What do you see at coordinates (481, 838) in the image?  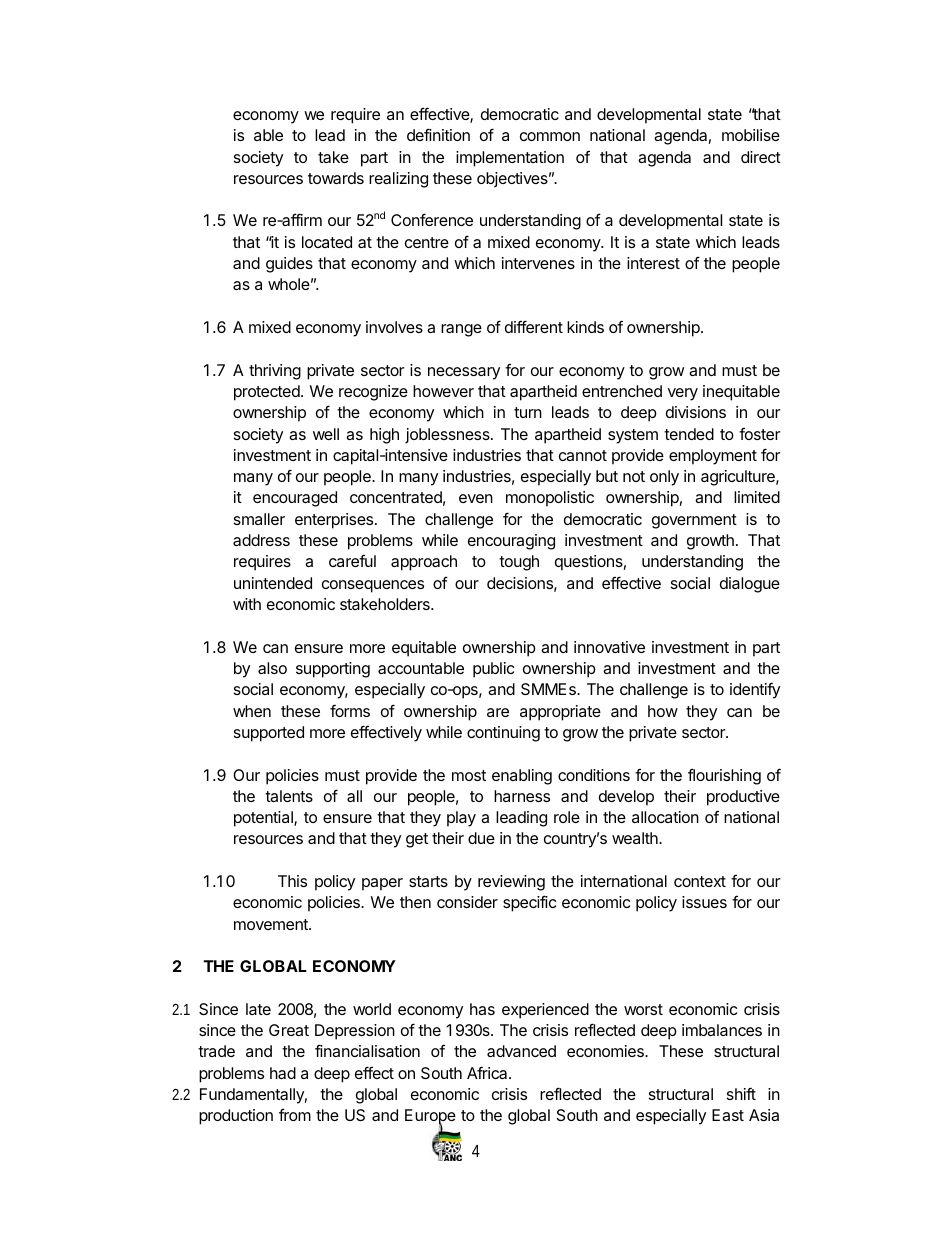 I see `due` at bounding box center [481, 838].
